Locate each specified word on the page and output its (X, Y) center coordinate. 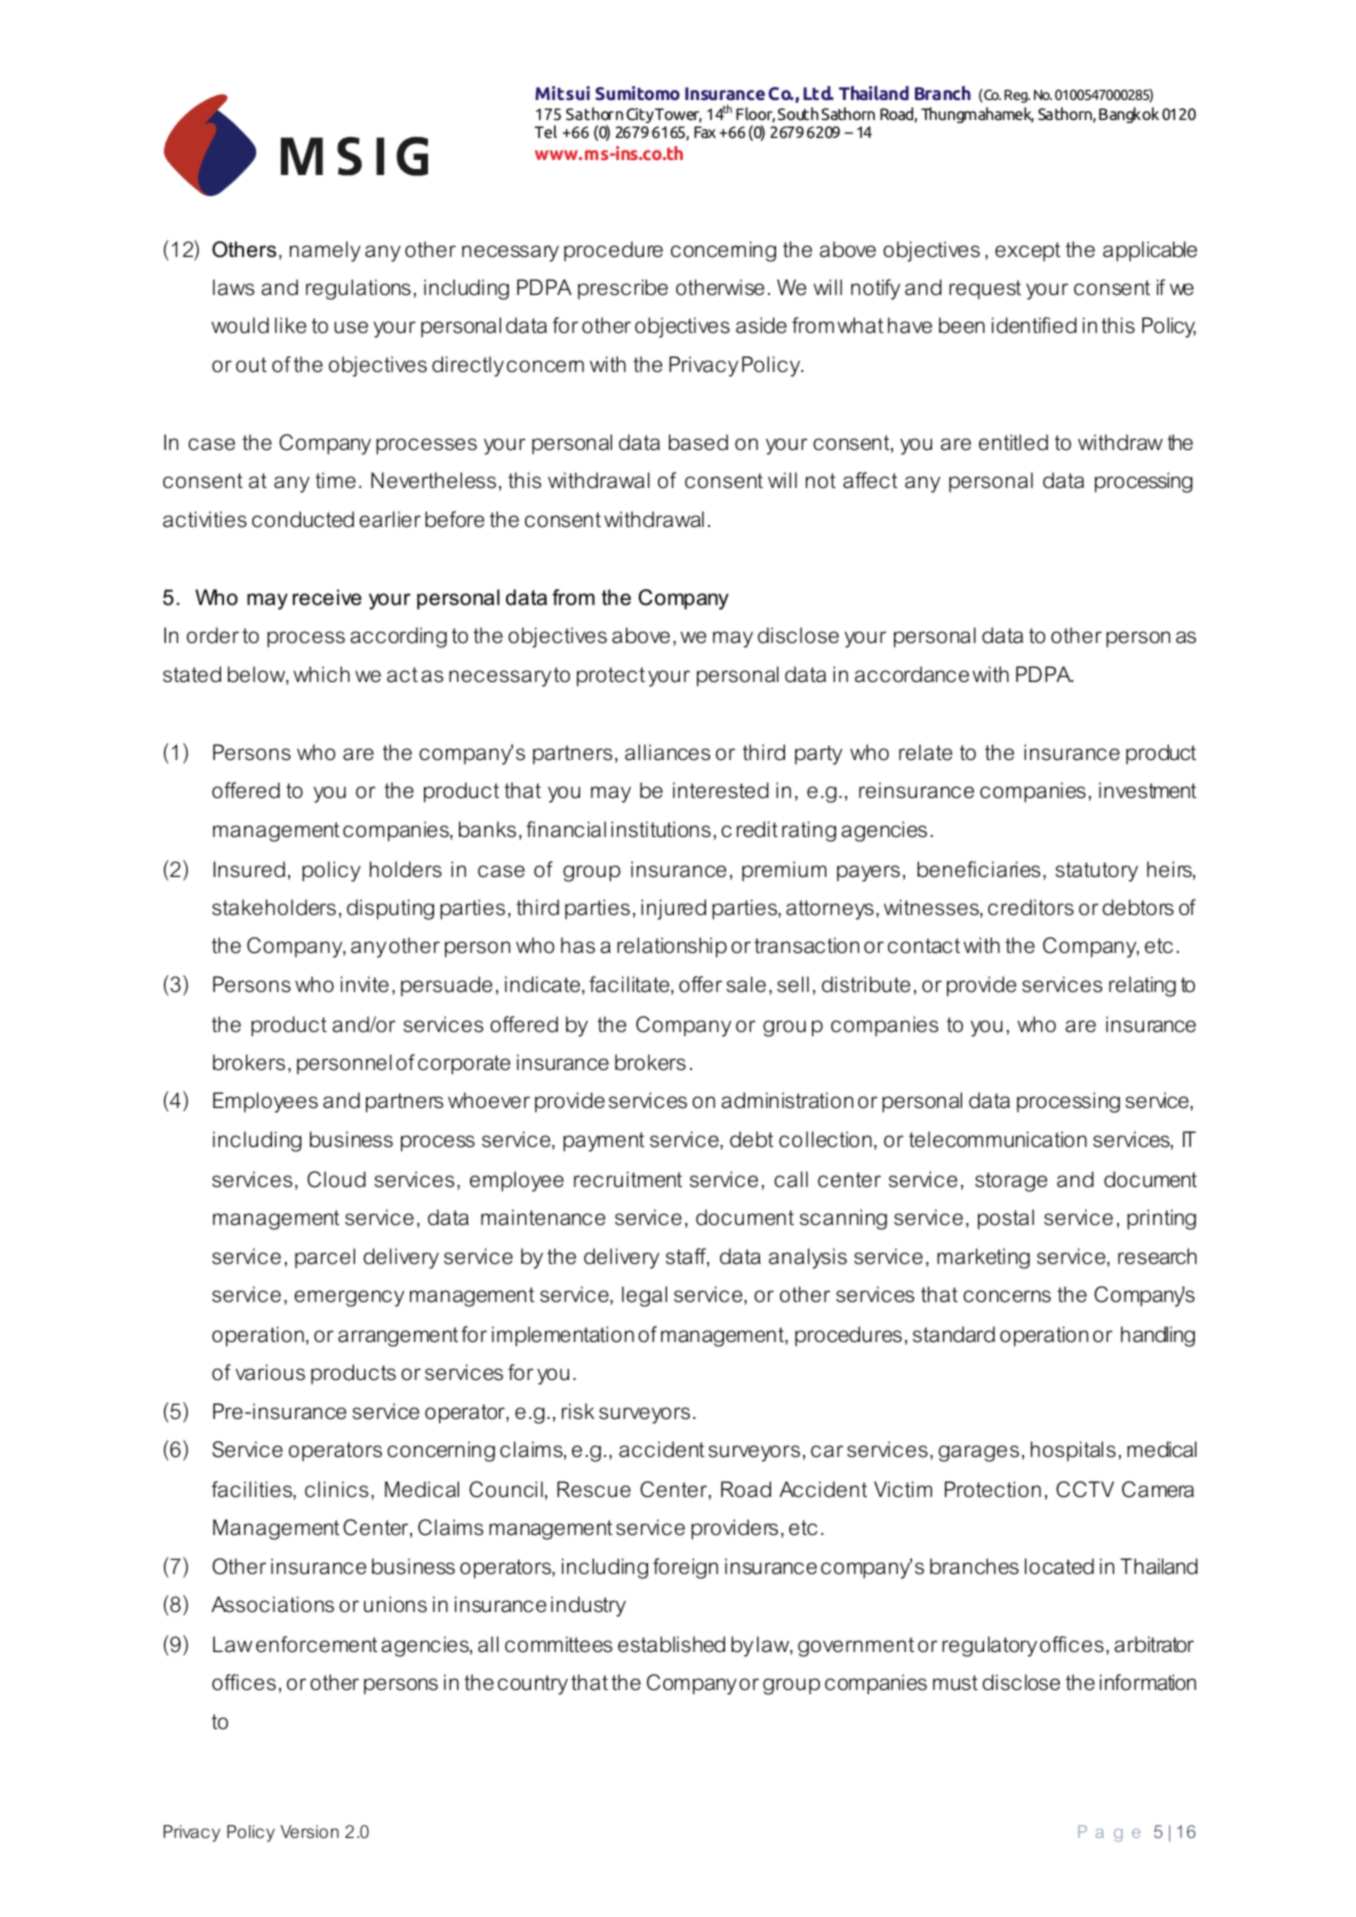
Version (310, 1832)
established (671, 1644)
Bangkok (1129, 115)
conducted (303, 519)
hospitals (1073, 1451)
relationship (672, 947)
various (270, 1372)
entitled (1013, 442)
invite (365, 984)
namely (325, 251)
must (955, 1683)
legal (644, 1296)
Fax (705, 132)
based (698, 442)
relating (1142, 986)
